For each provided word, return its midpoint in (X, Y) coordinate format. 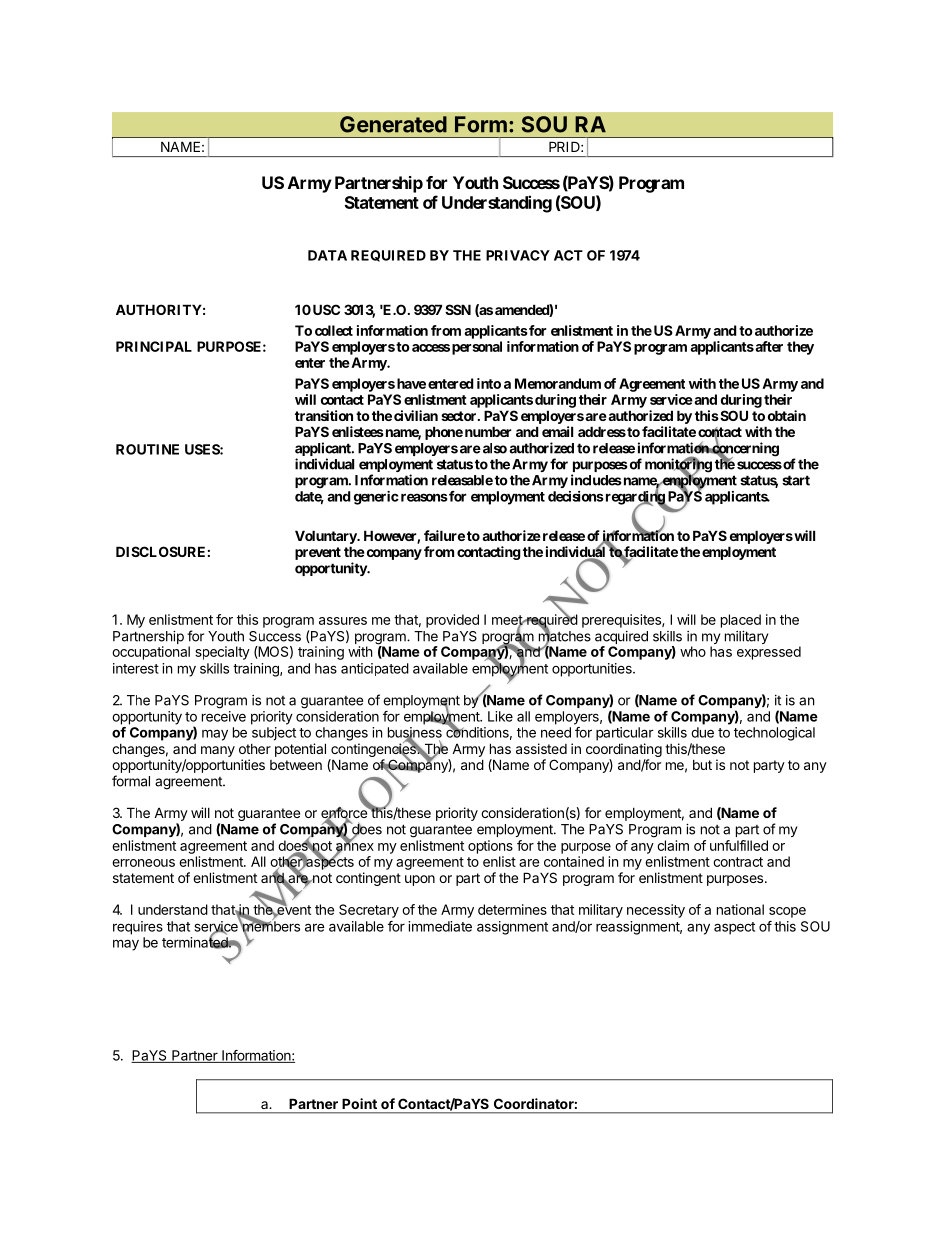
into (489, 383)
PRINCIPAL (154, 346)
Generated (393, 124)
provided (452, 621)
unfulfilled (739, 845)
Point (359, 1103)
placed (741, 621)
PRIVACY (518, 255)
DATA (327, 255)
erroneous (143, 863)
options (490, 847)
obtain (787, 415)
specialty (222, 653)
